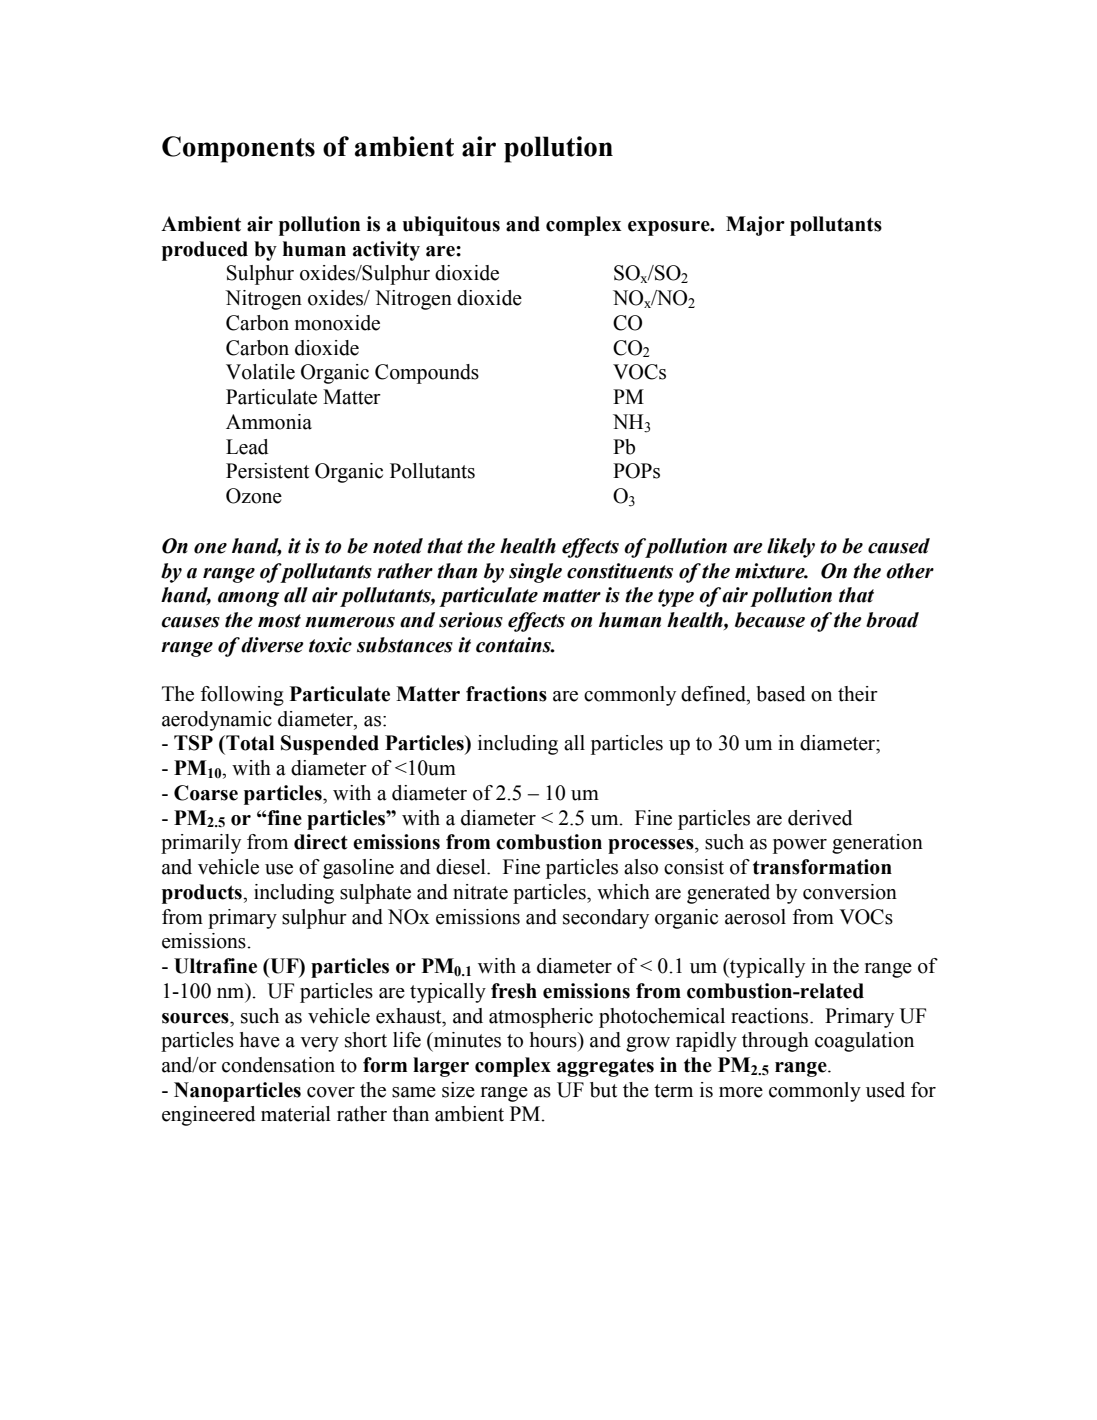 The width and height of the page is (1097, 1420). Describe the element at coordinates (278, 1065) in the page. I see `condensation` at that location.
